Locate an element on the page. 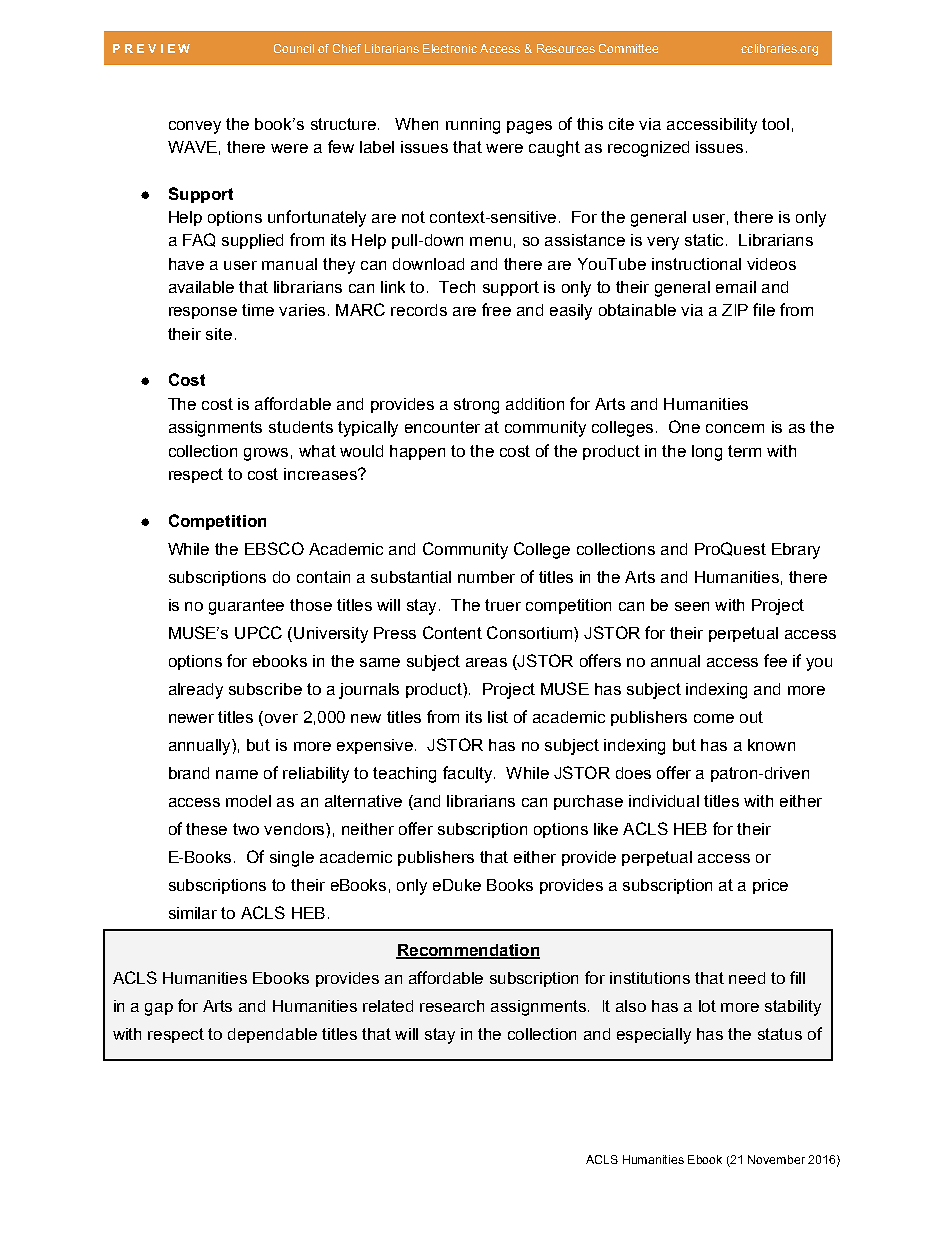 Image resolution: width=952 pixels, height=1233 pixels. tool is located at coordinates (775, 124).
